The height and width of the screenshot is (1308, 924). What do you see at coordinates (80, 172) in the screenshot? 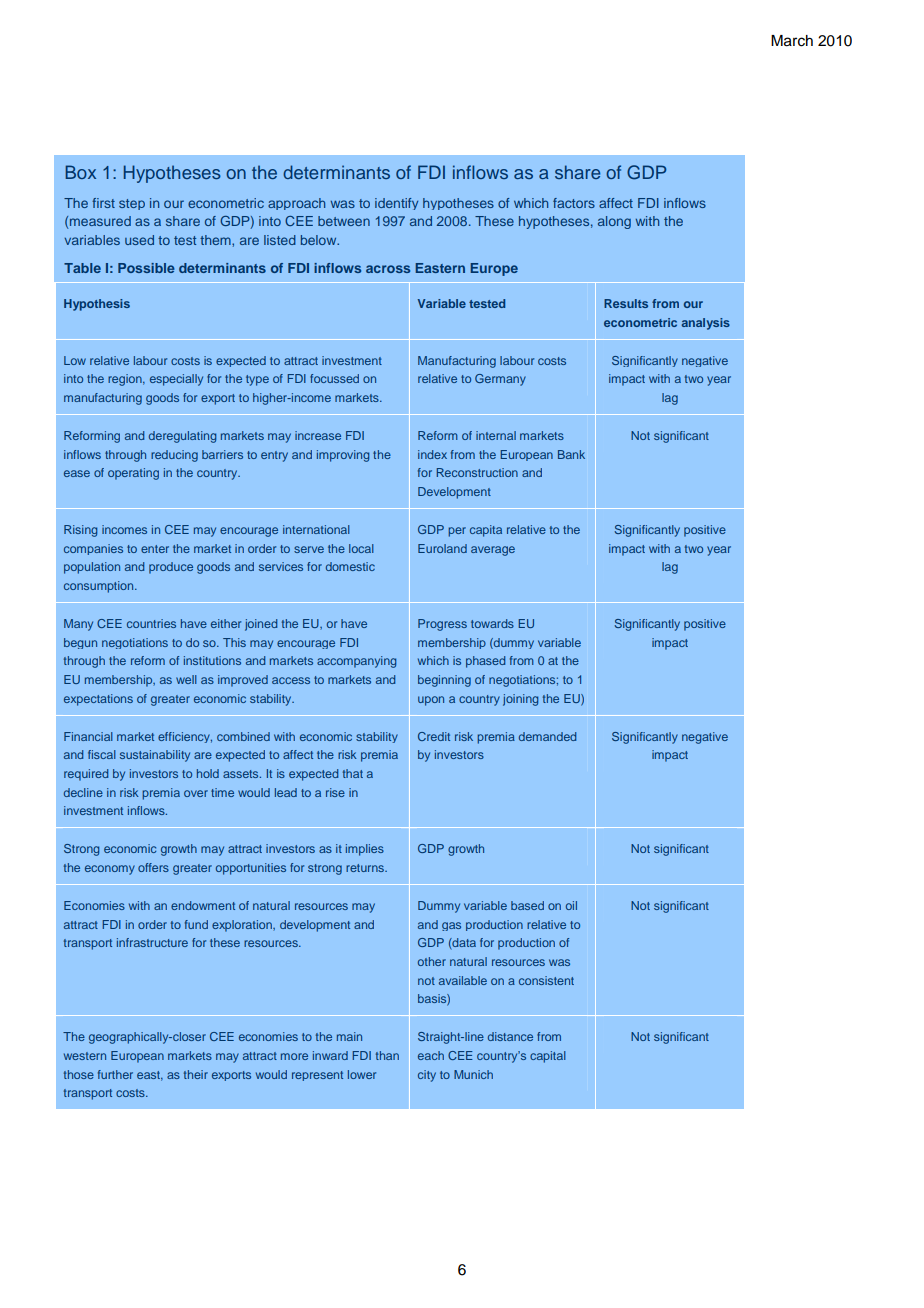
I see `Box` at bounding box center [80, 172].
